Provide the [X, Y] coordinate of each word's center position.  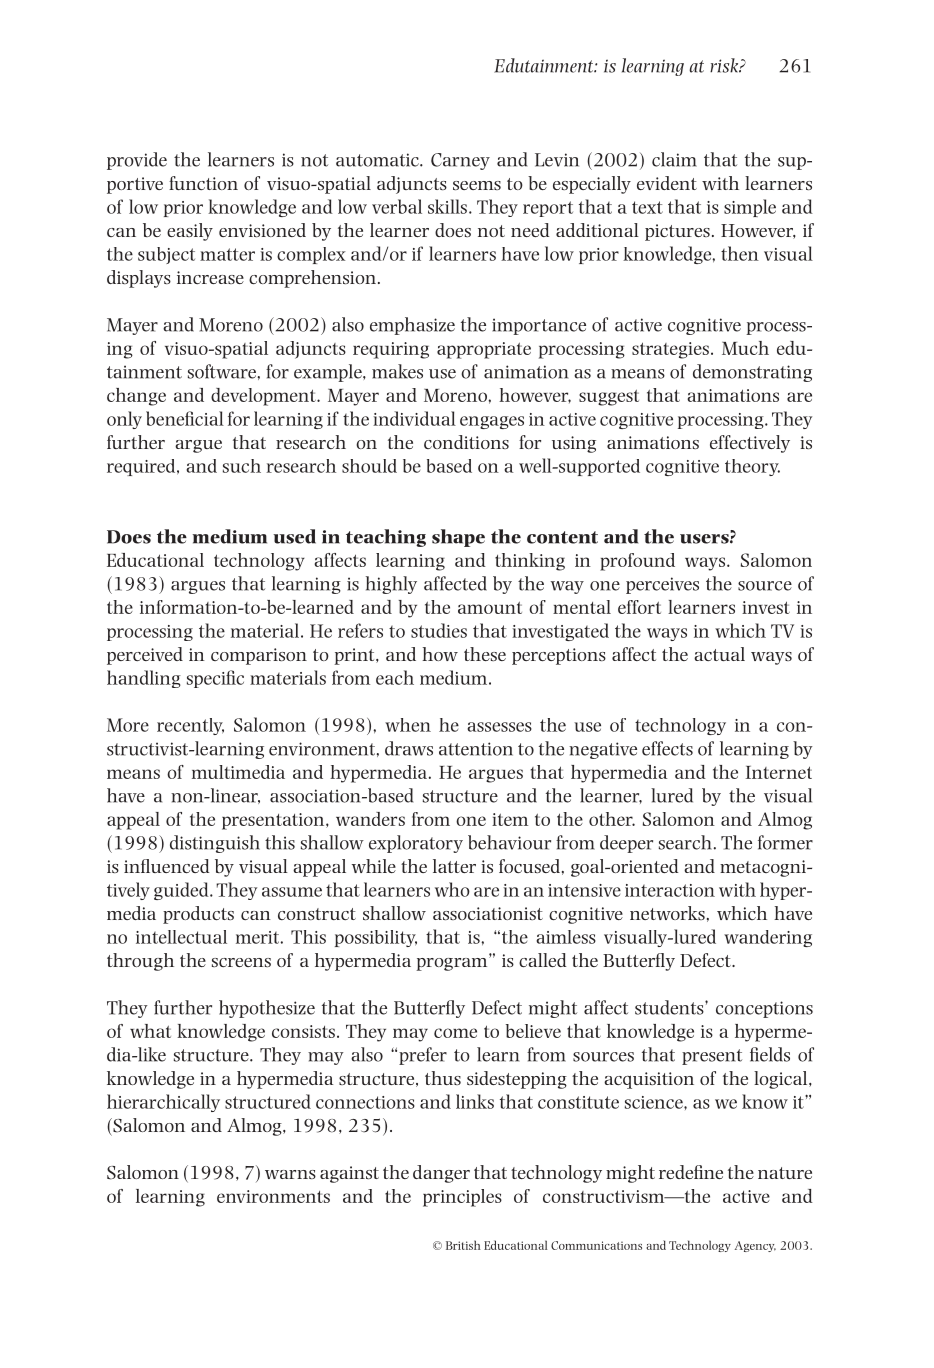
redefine [691, 1172]
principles [462, 1198]
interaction [670, 890]
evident [667, 183]
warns [290, 1174]
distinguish [215, 844]
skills [447, 206]
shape [458, 538]
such [242, 466]
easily [190, 232]
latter [454, 866]
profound [637, 562]
